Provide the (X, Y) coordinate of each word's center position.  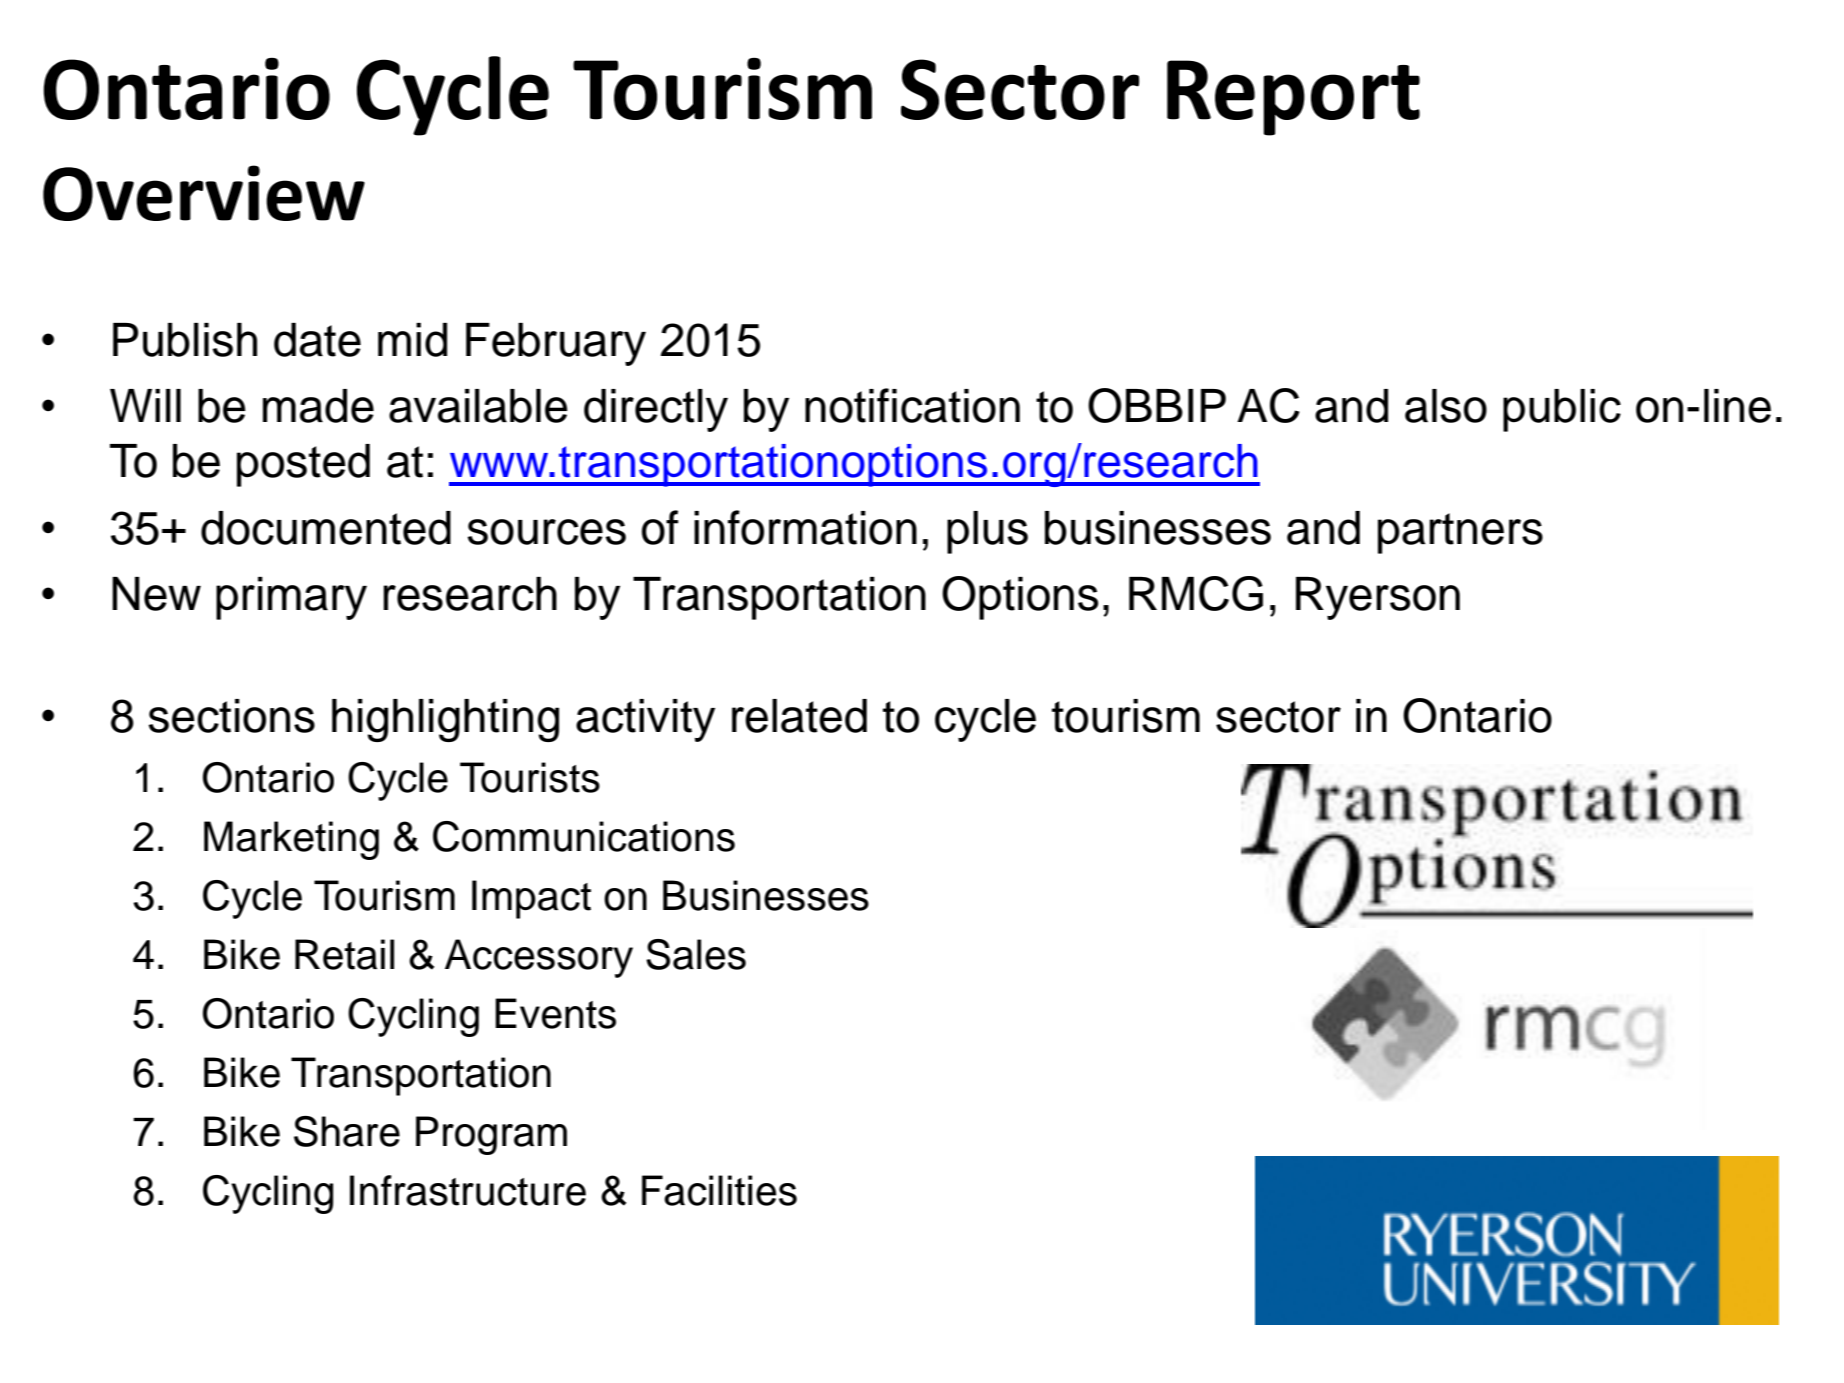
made (318, 406)
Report (1293, 98)
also (1446, 406)
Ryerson (1378, 598)
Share (347, 1131)
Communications (584, 836)
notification (912, 405)
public (1562, 410)
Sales (696, 954)
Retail (344, 954)
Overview (204, 193)
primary (291, 598)
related (799, 716)
